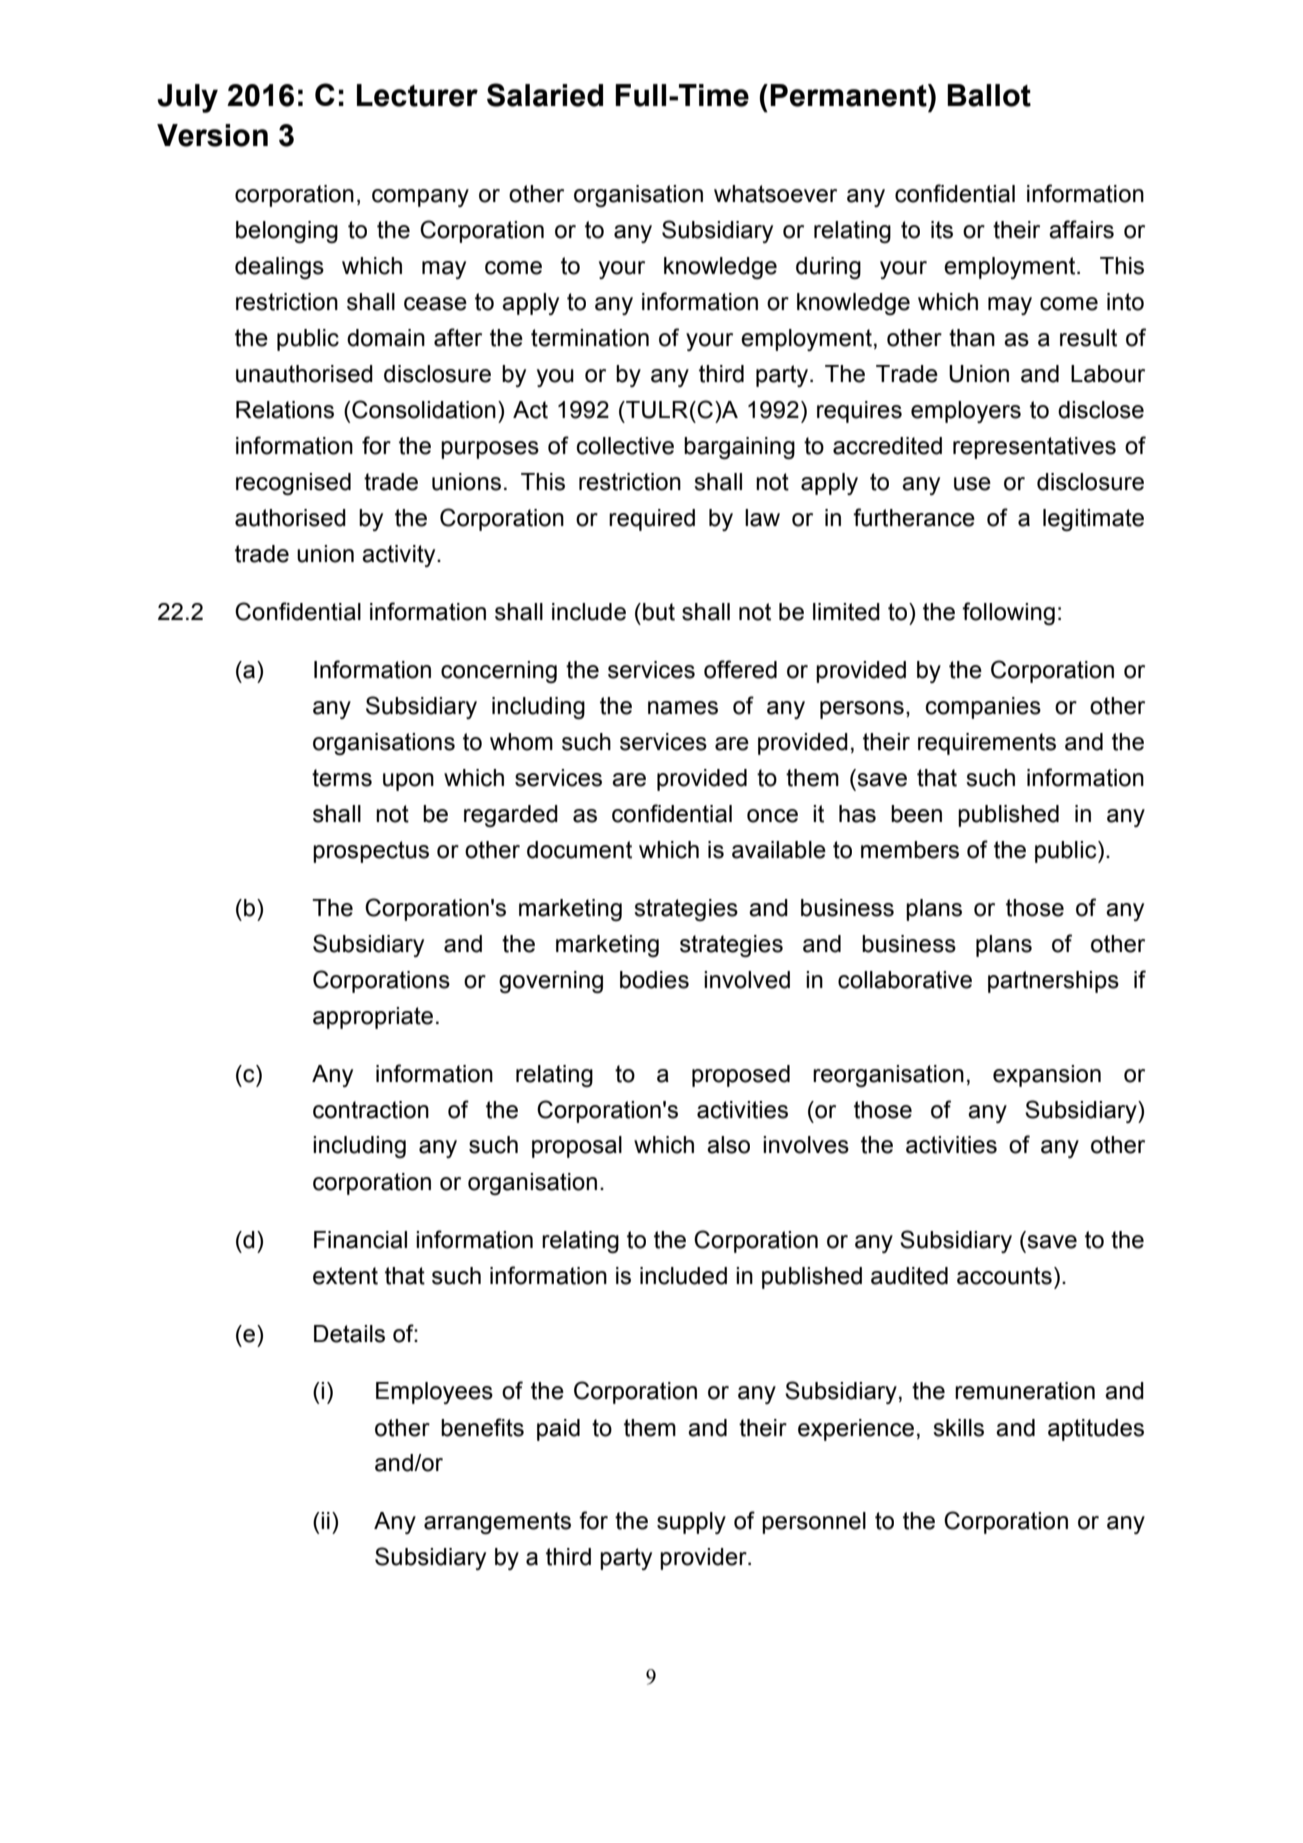  What do you see at coordinates (916, 814) in the image?
I see `been` at bounding box center [916, 814].
